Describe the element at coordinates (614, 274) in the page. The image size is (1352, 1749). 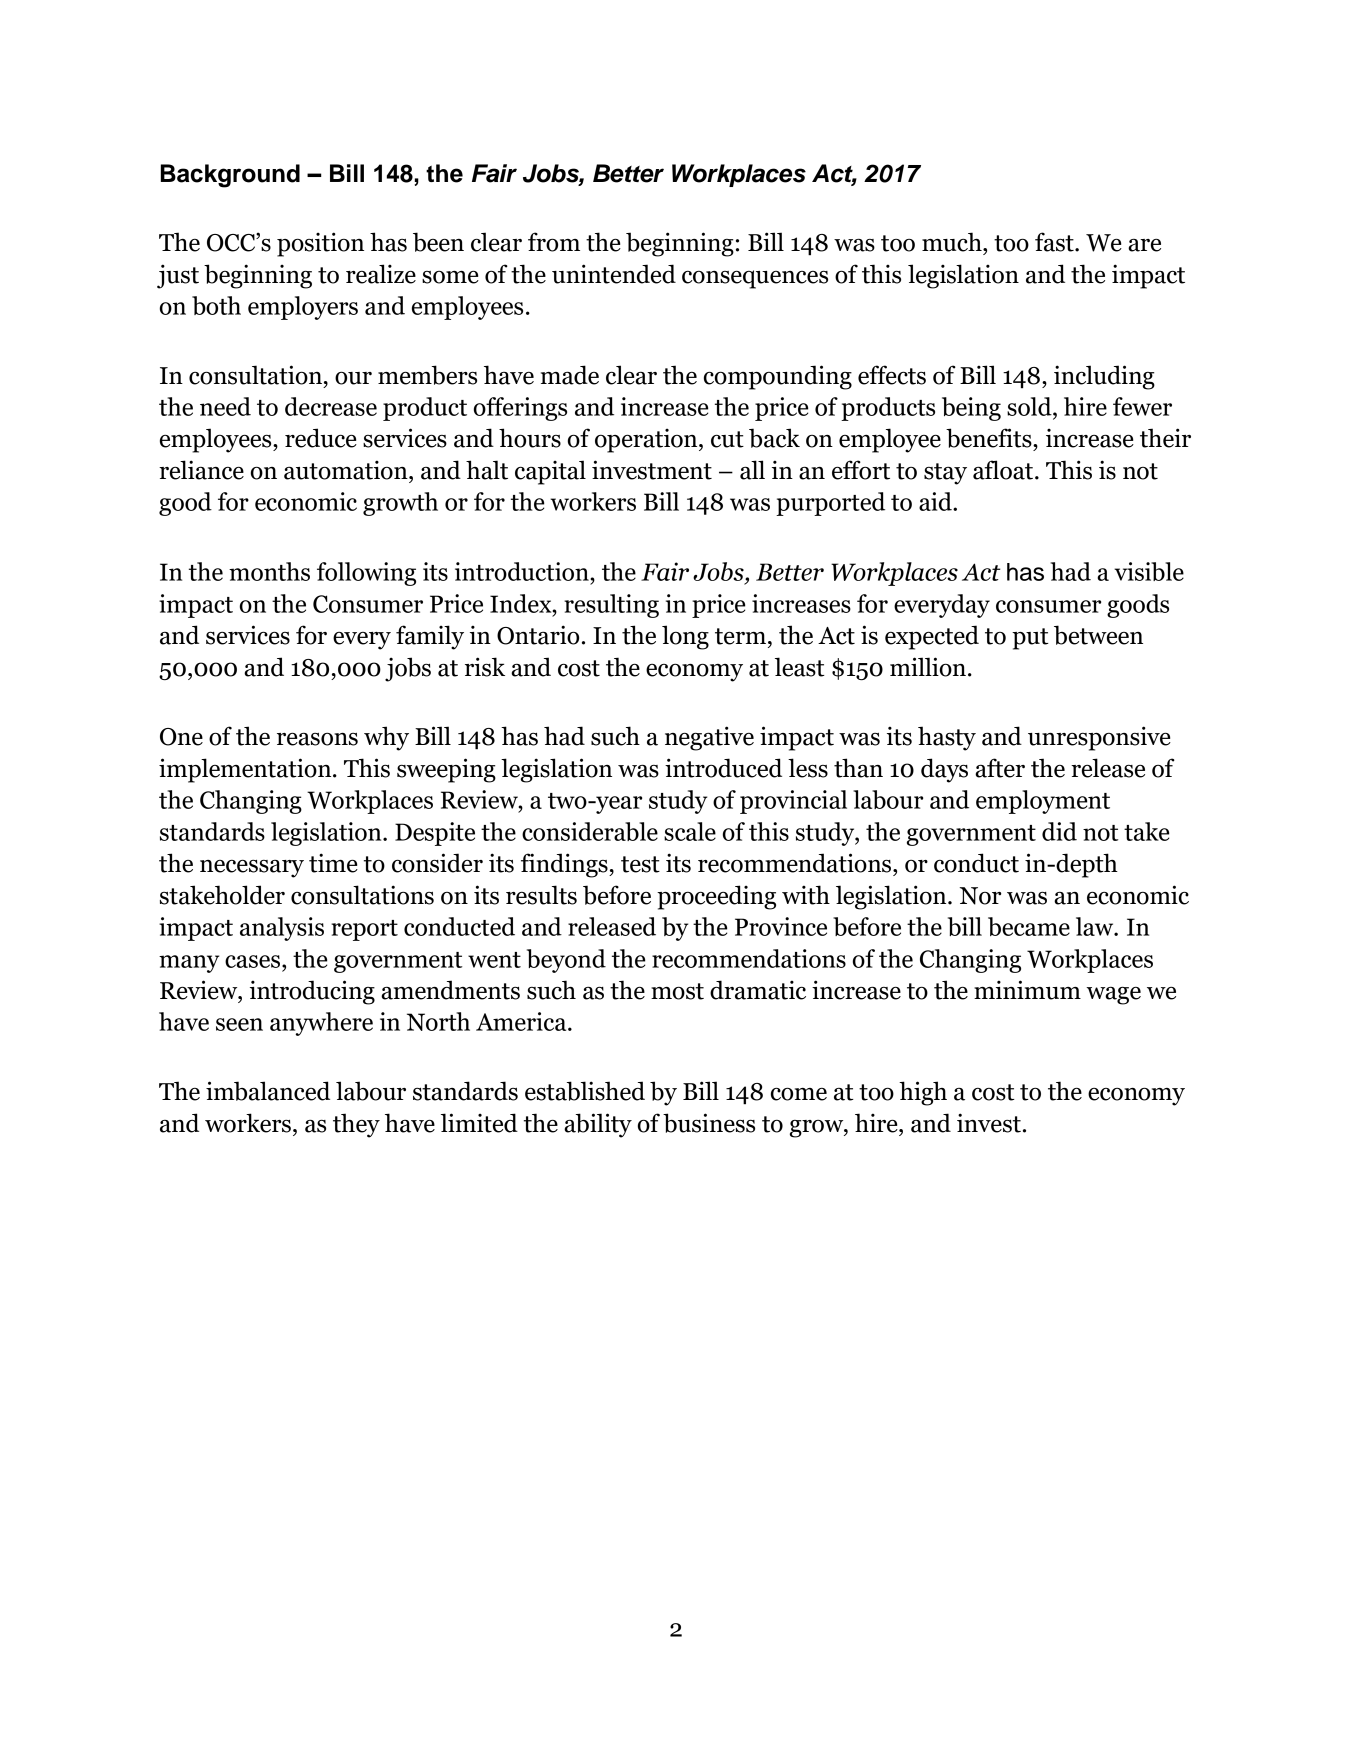
I see `unintended` at that location.
